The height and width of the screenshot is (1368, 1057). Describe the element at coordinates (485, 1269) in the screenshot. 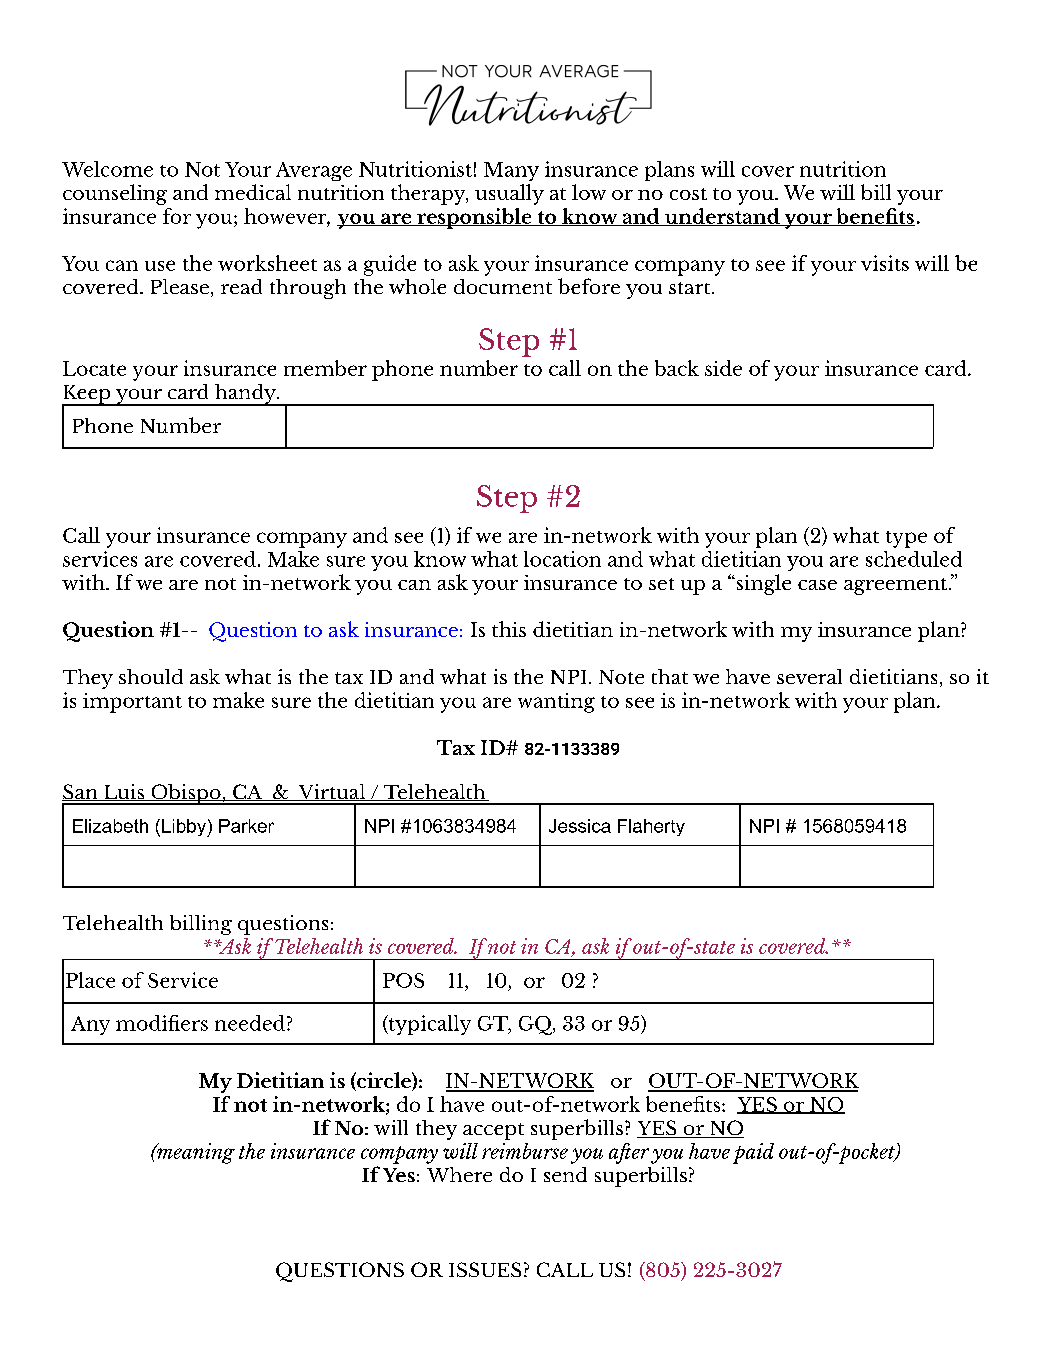

I see `ISSUES` at that location.
